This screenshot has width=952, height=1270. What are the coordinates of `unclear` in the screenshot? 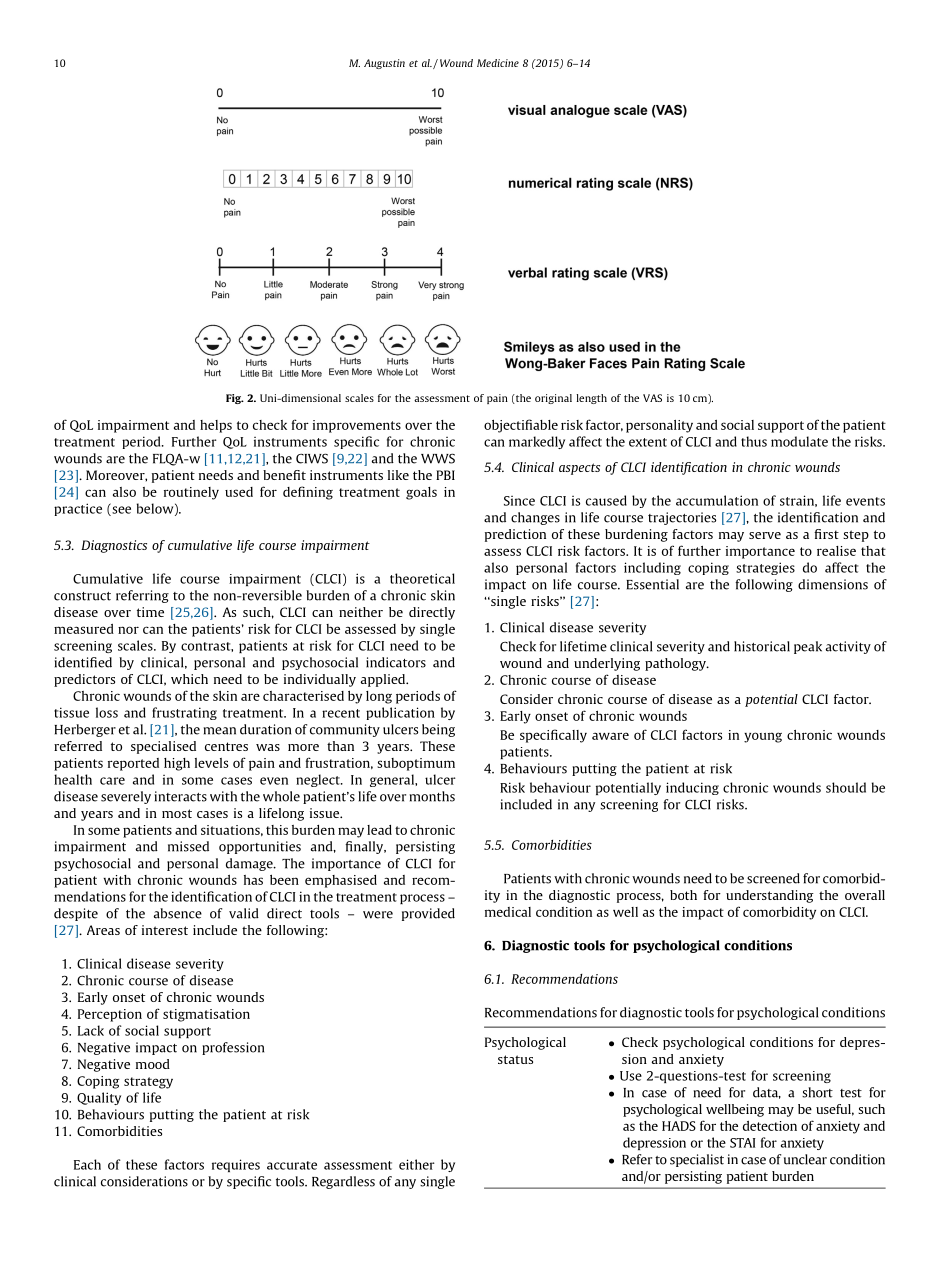 It's located at (805, 1159).
